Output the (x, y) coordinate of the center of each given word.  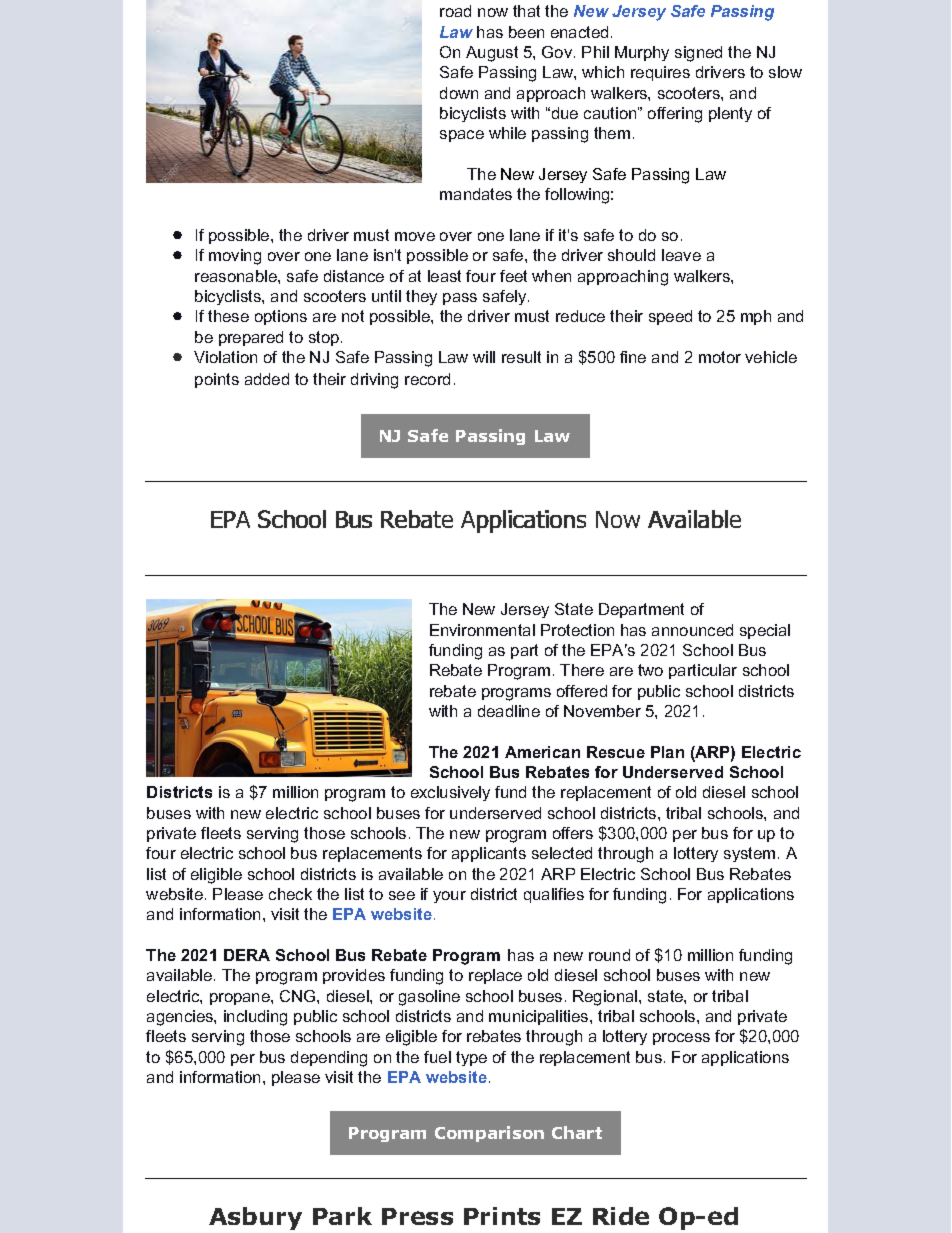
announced (692, 630)
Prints (502, 1216)
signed (698, 54)
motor (720, 357)
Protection (577, 630)
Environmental (482, 630)
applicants (489, 854)
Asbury (255, 1218)
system (749, 854)
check (290, 894)
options (281, 317)
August (492, 54)
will (484, 357)
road (455, 11)
